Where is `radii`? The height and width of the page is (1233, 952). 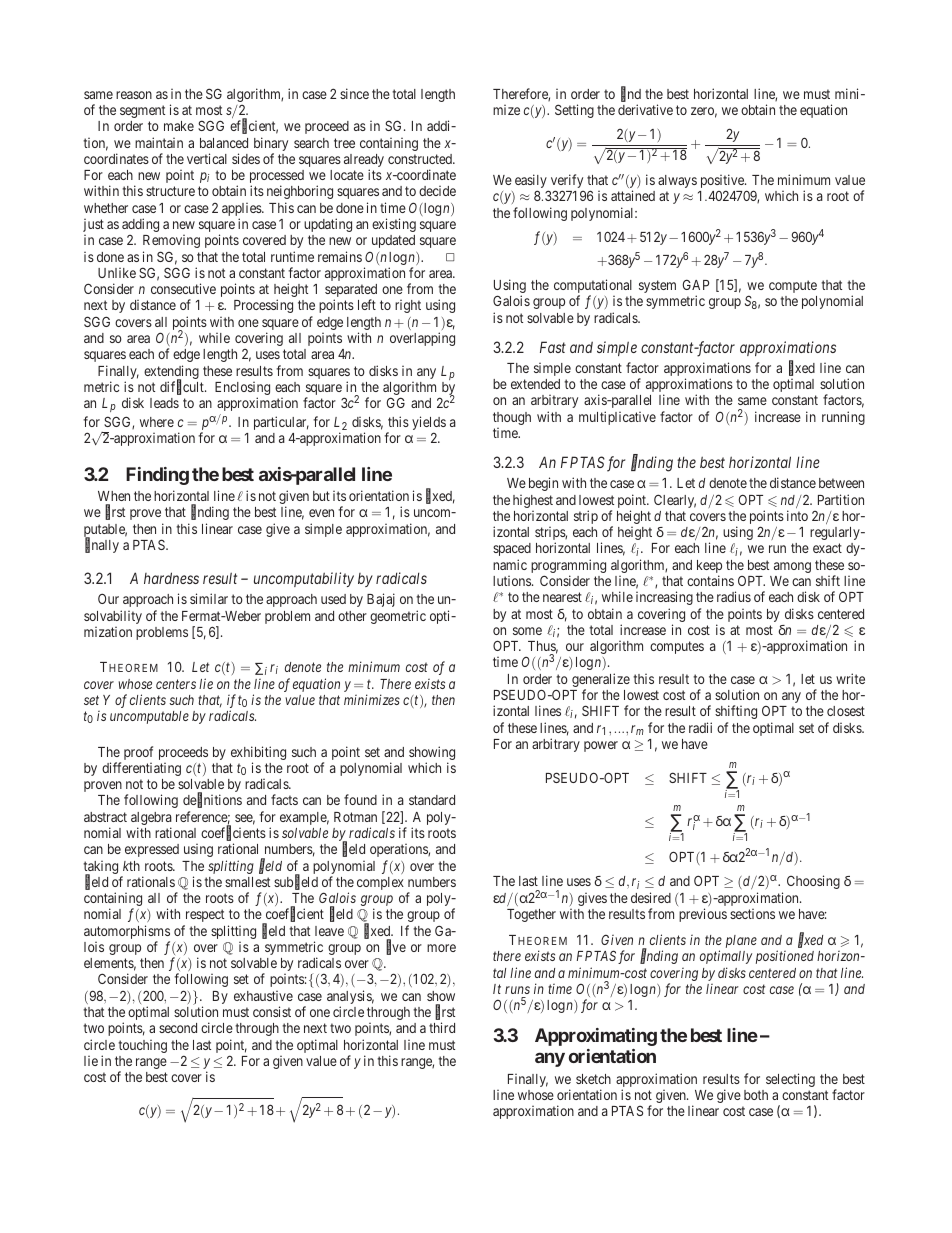 radii is located at coordinates (700, 727).
